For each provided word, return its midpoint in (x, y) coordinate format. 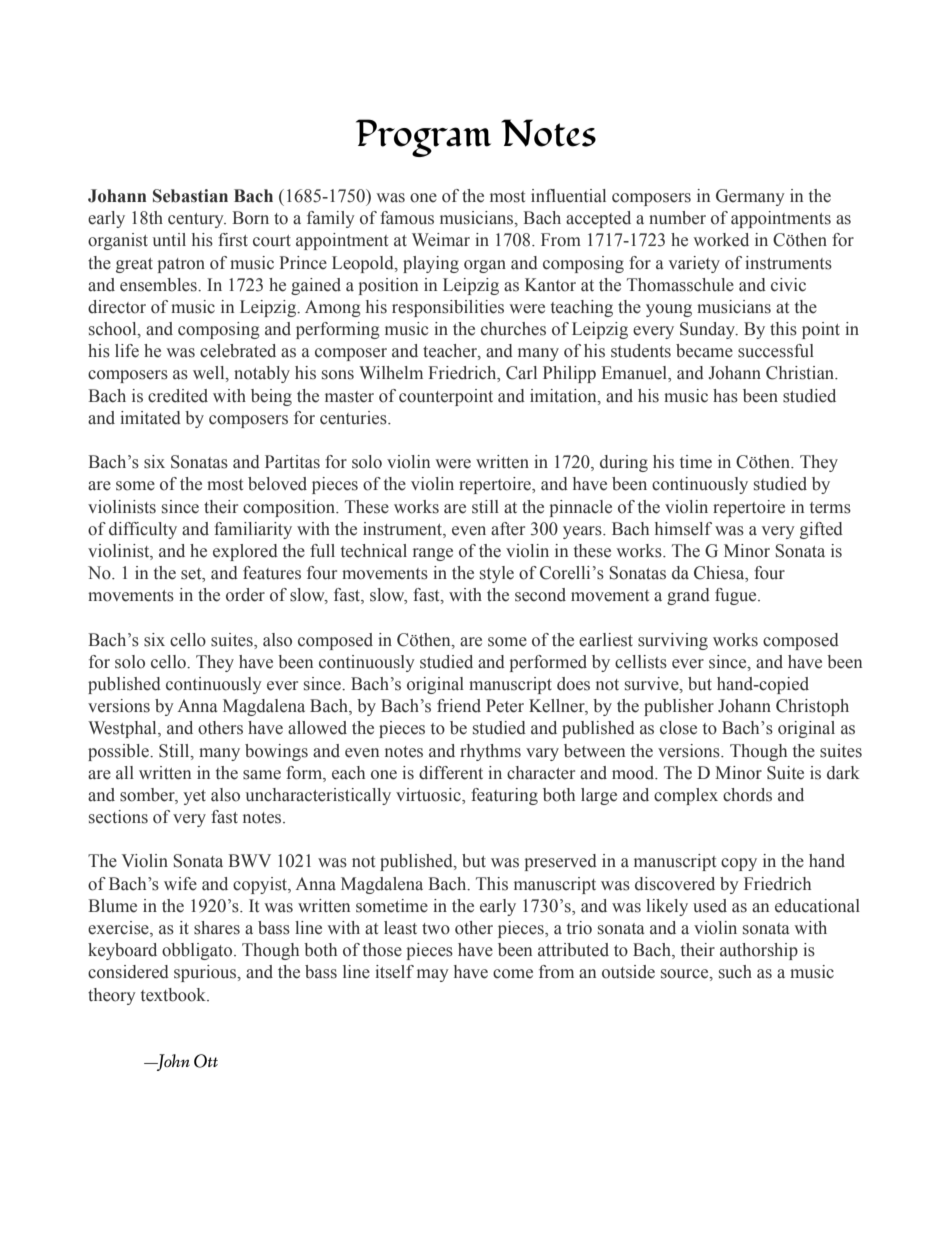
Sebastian (190, 196)
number (677, 218)
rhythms (490, 752)
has (725, 396)
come (513, 974)
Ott (206, 1061)
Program (423, 138)
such (735, 972)
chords (747, 795)
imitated (150, 418)
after (508, 529)
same (262, 775)
